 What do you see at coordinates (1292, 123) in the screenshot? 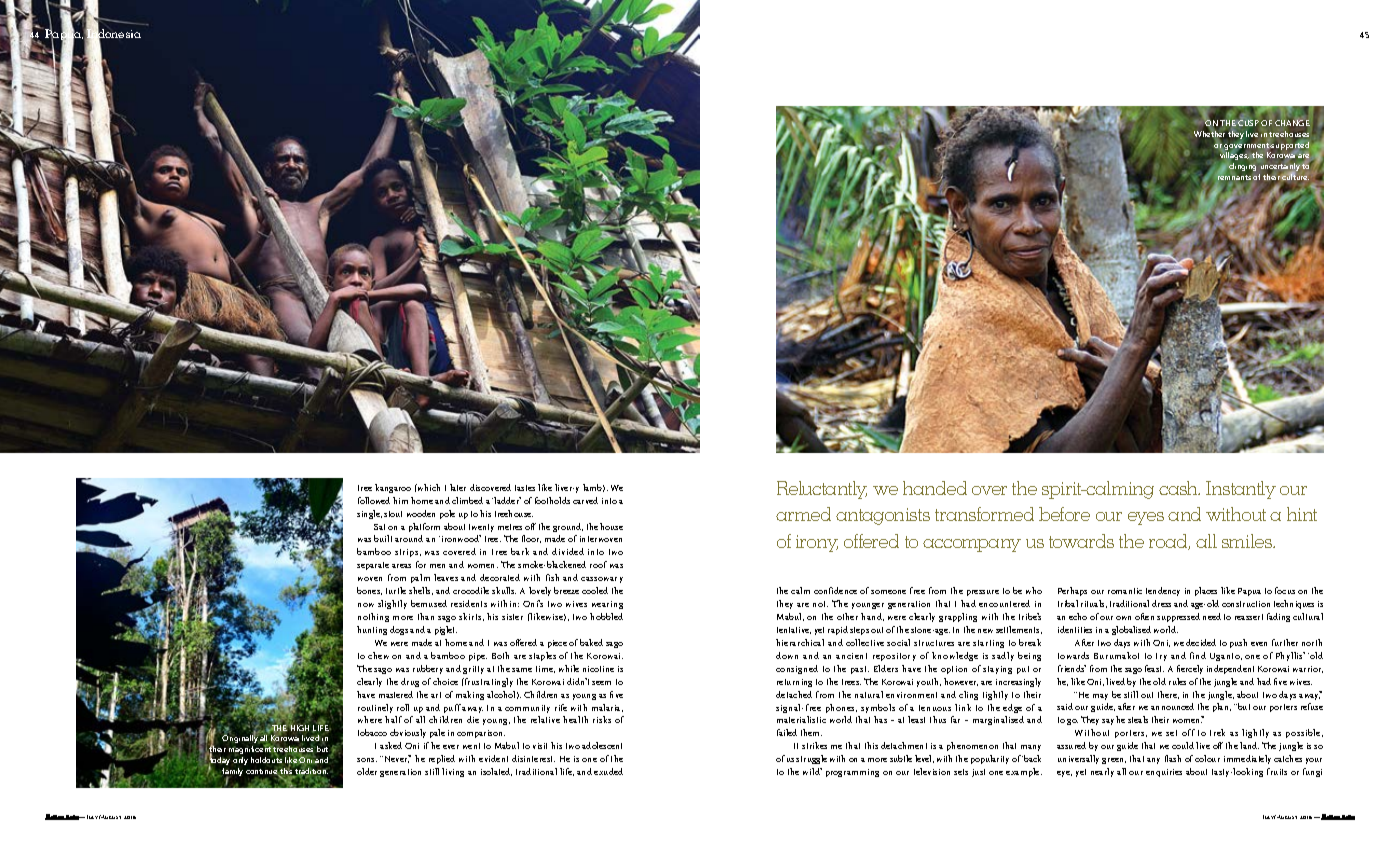
I see `CHANGE` at bounding box center [1292, 123].
